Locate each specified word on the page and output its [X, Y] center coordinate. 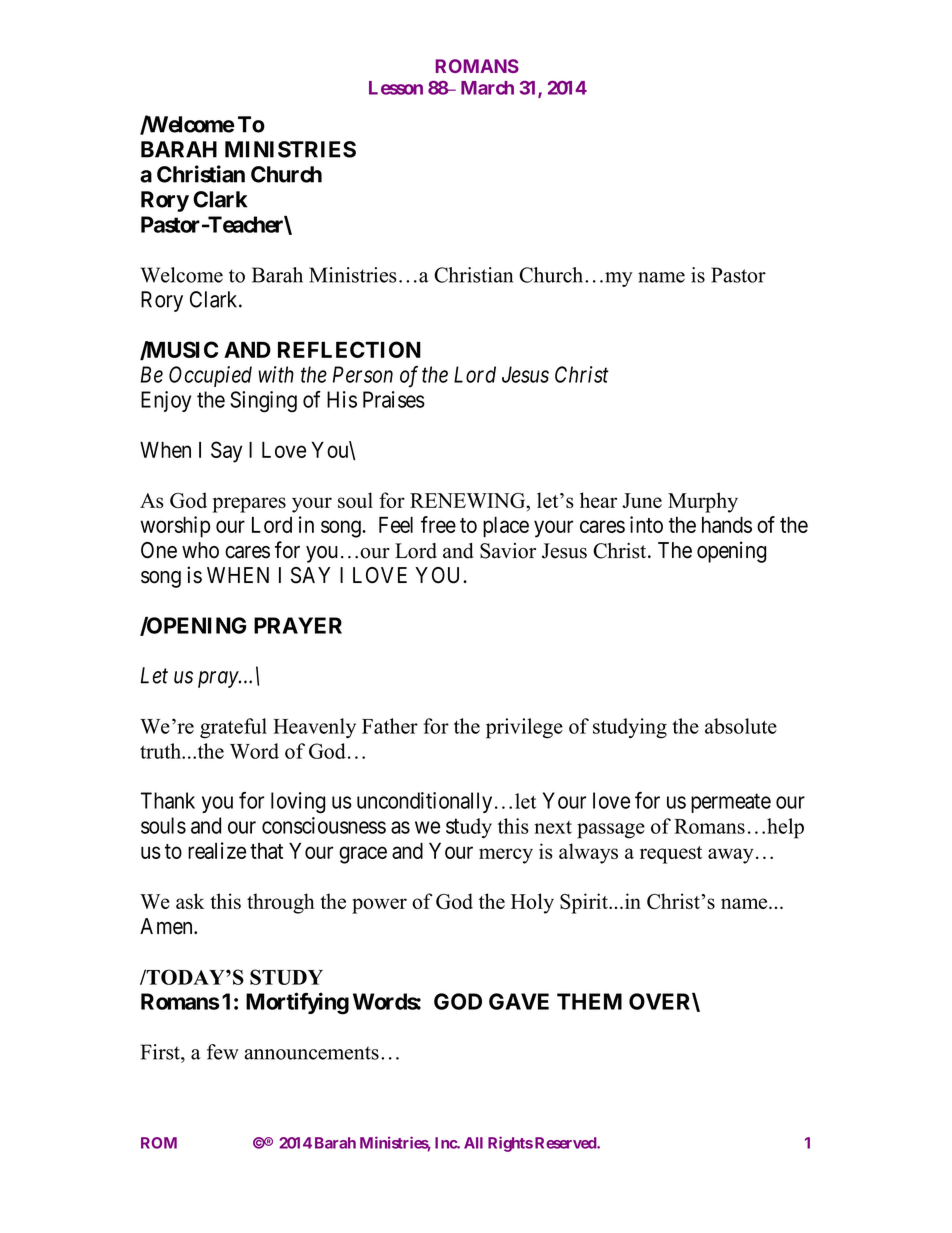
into [646, 524]
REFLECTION [349, 349]
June [642, 500]
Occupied [210, 376]
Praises [394, 399]
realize [217, 850]
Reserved [566, 1143]
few [223, 1052]
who [200, 550]
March [487, 88]
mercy [506, 856]
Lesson [396, 88]
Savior [508, 551]
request [671, 855]
